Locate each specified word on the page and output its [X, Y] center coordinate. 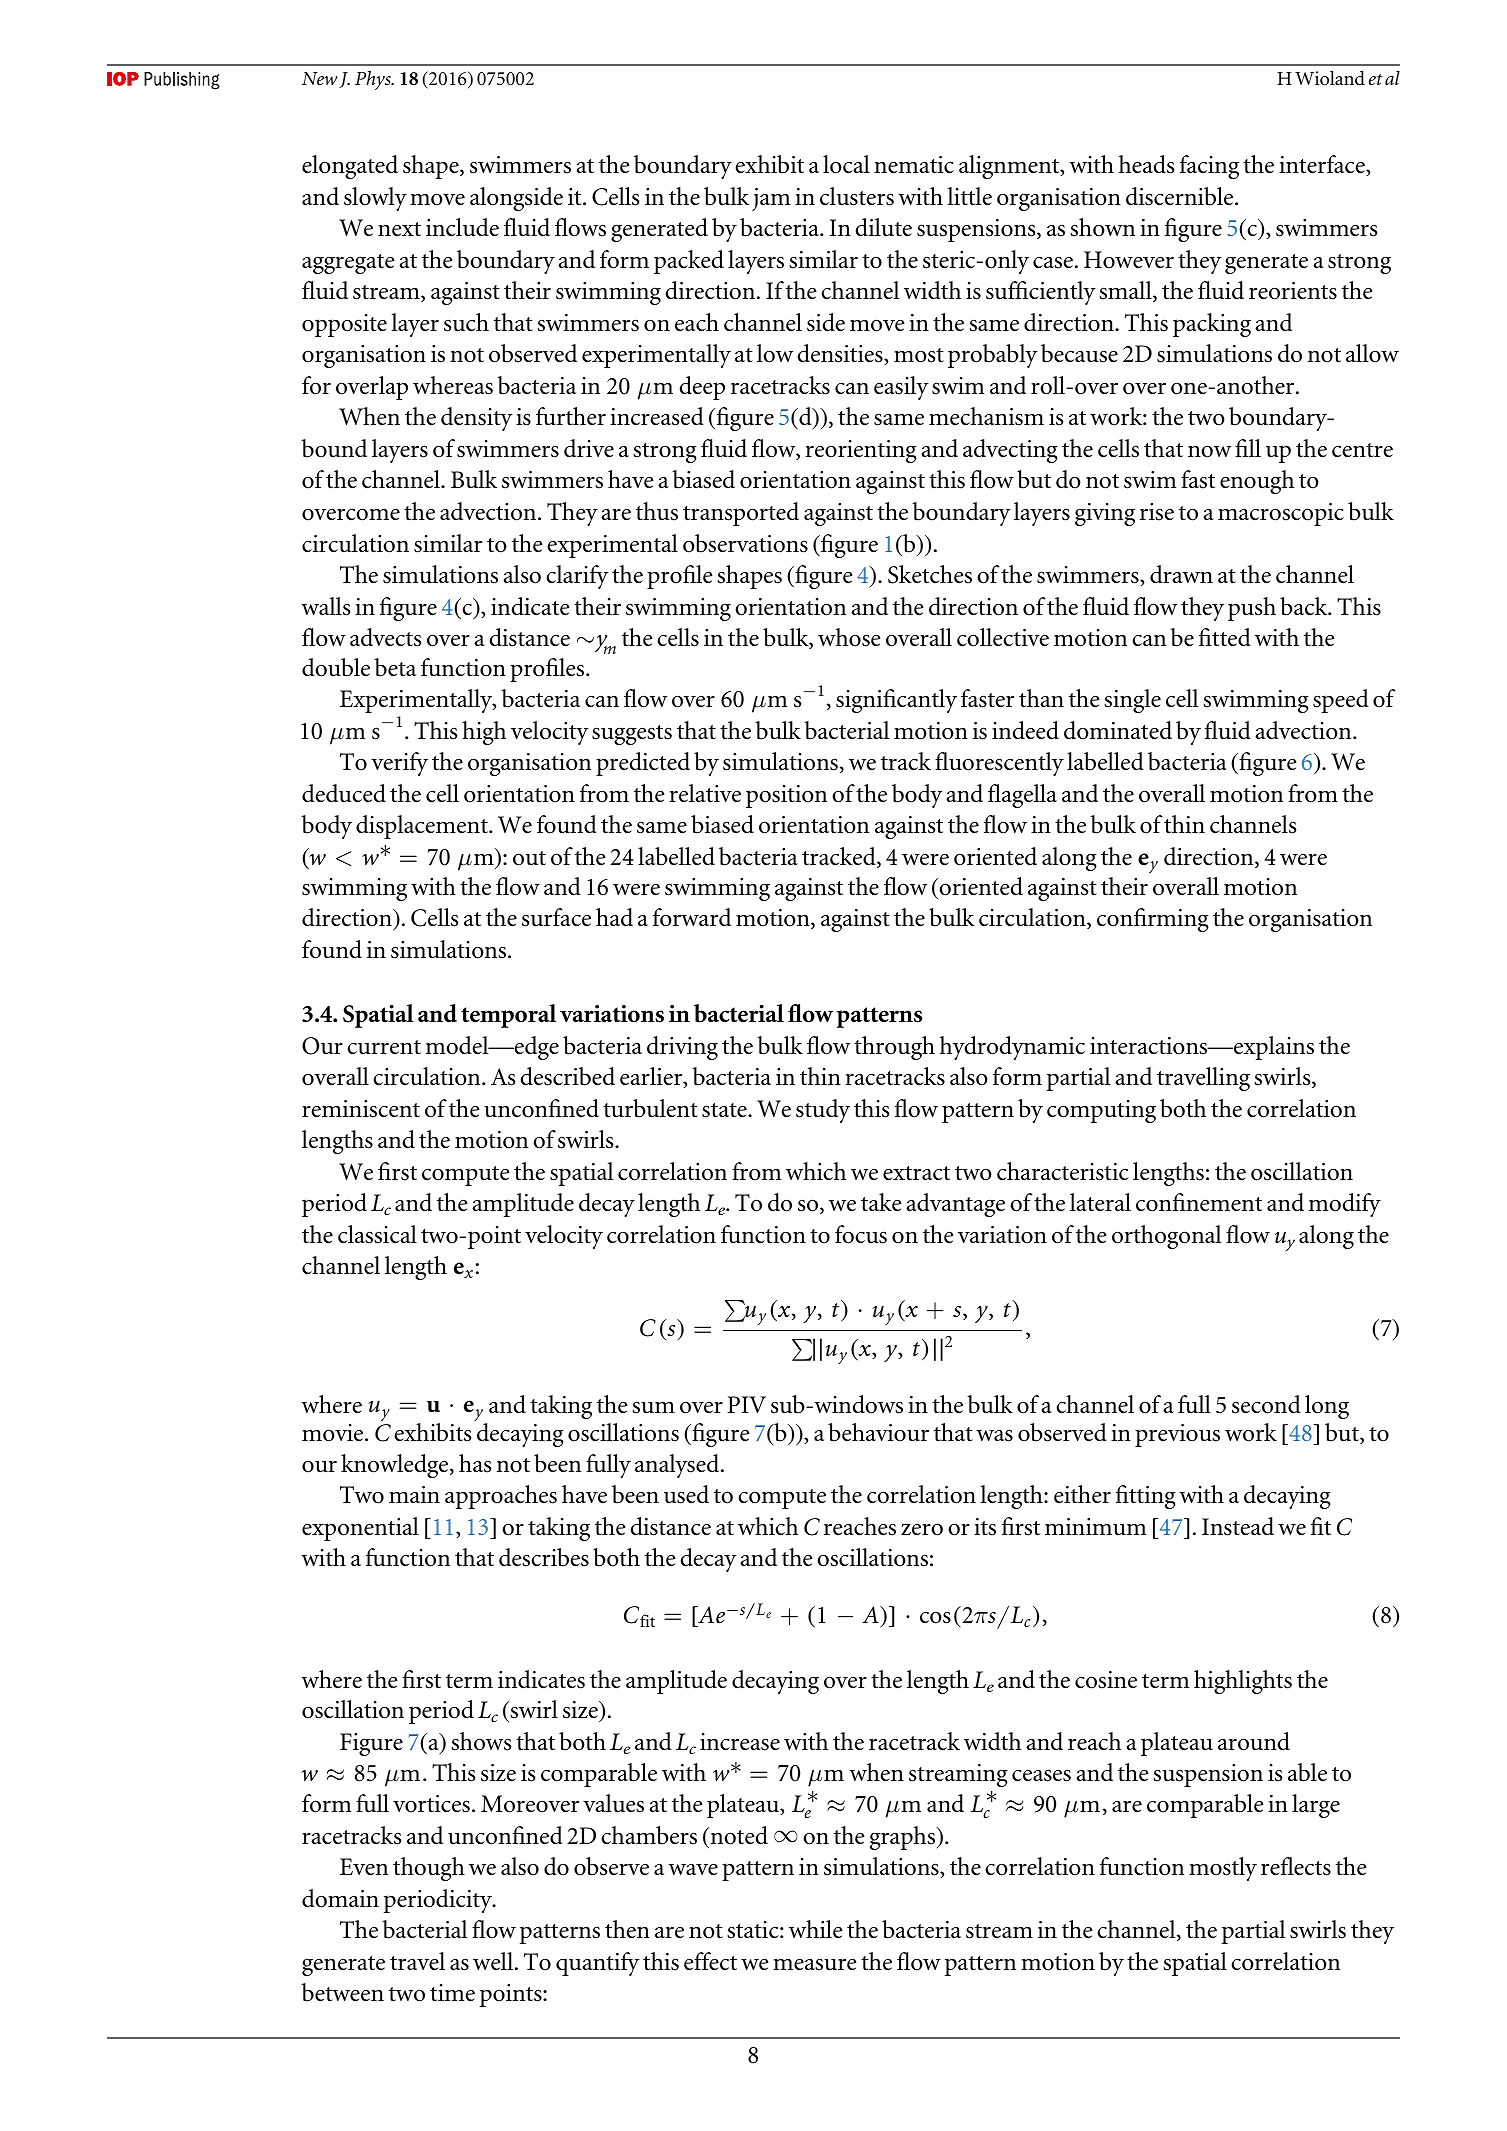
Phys [374, 80]
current [384, 1047]
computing [1101, 1111]
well [494, 1961]
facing [1209, 167]
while [816, 1929]
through [894, 1048]
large [1316, 1806]
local [846, 164]
